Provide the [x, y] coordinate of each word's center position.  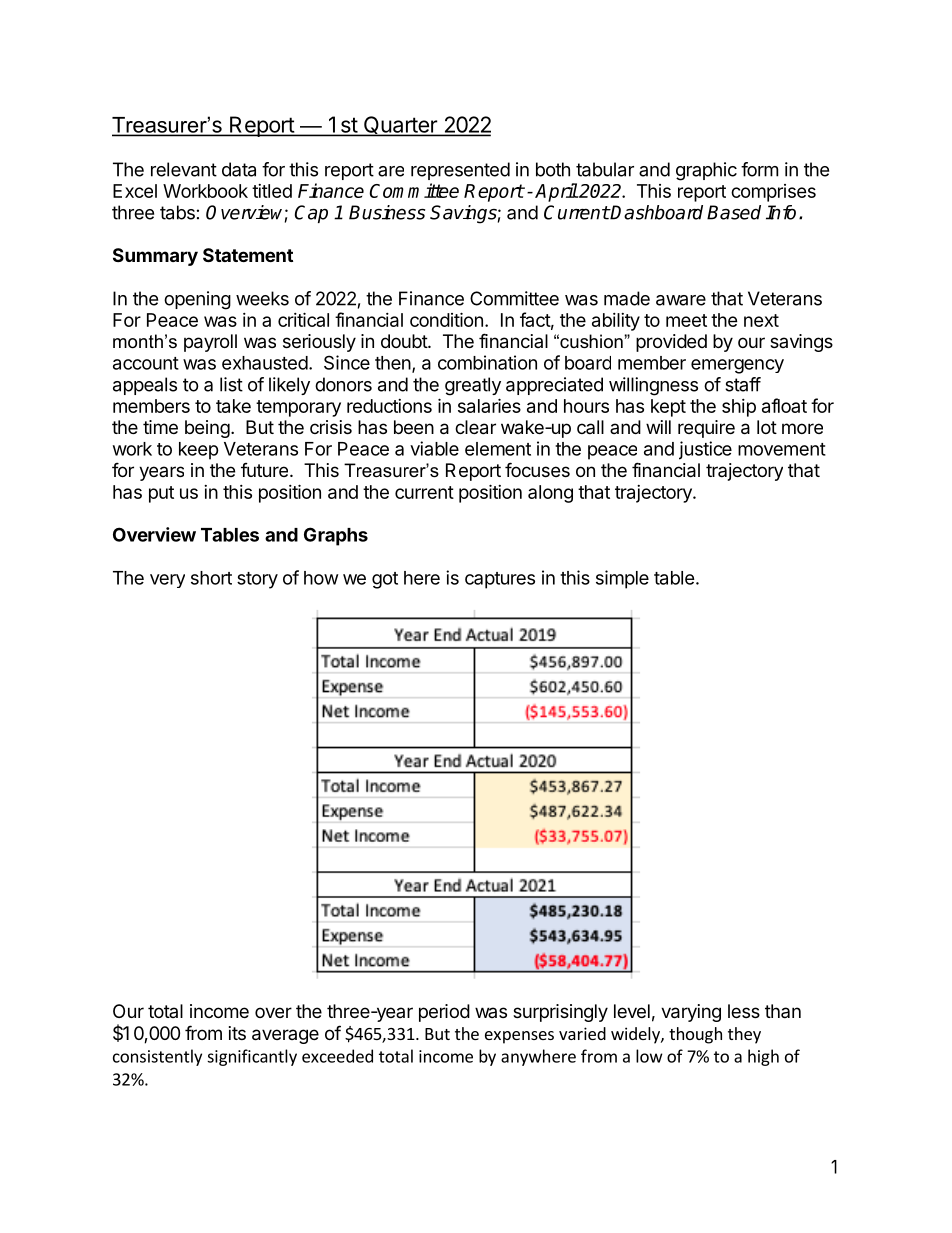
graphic [706, 171]
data [239, 169]
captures [500, 580]
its [237, 1033]
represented [460, 171]
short [211, 578]
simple [622, 579]
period [444, 1013]
